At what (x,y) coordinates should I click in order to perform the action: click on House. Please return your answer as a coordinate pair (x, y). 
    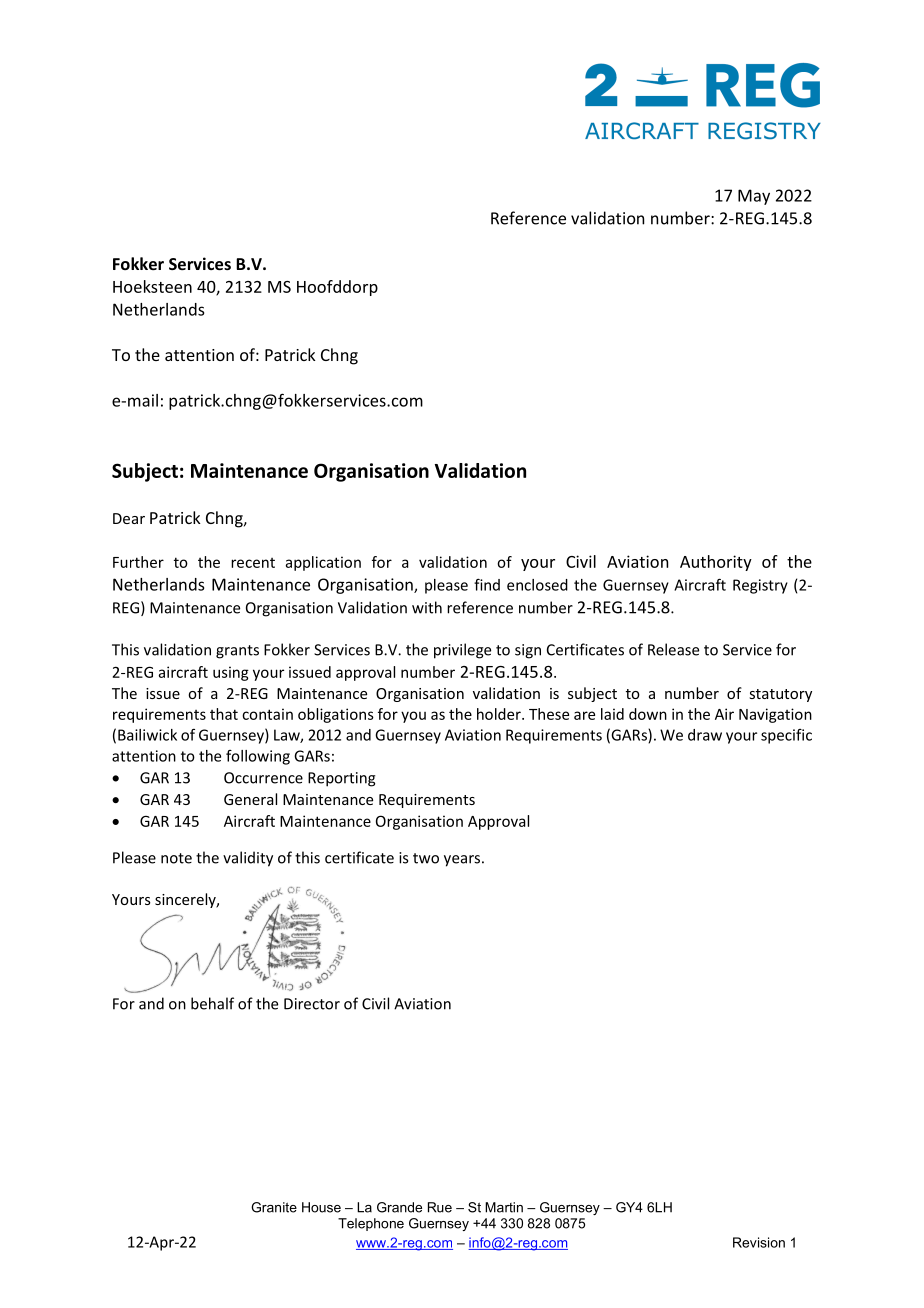
    Looking at the image, I should click on (321, 1207).
